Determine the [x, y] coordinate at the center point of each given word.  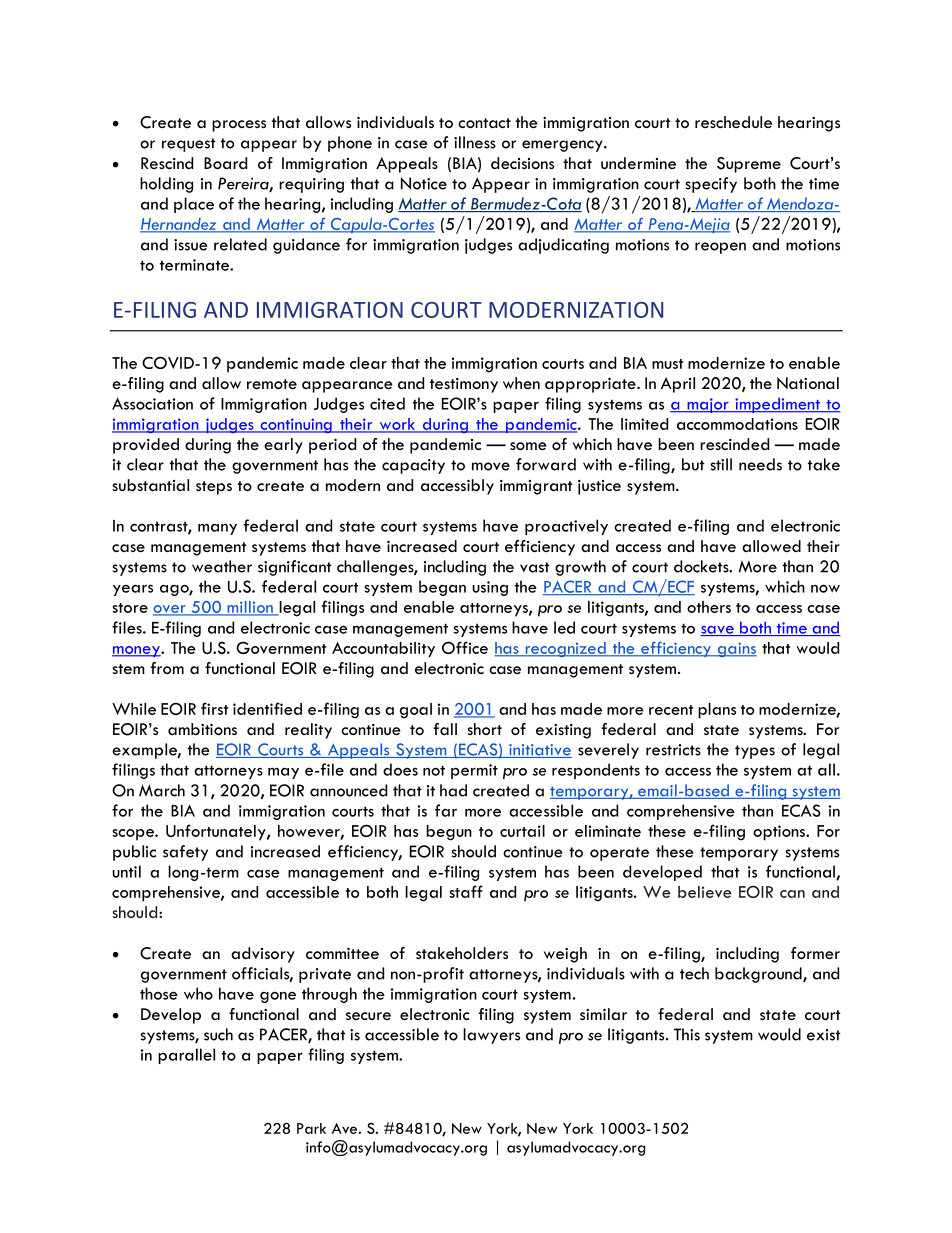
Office [465, 647]
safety [185, 853]
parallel [186, 1056]
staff [466, 891]
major [708, 405]
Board [225, 163]
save [718, 631]
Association [152, 404]
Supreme [749, 165]
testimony [464, 385]
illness [475, 142]
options [780, 833]
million [250, 608]
